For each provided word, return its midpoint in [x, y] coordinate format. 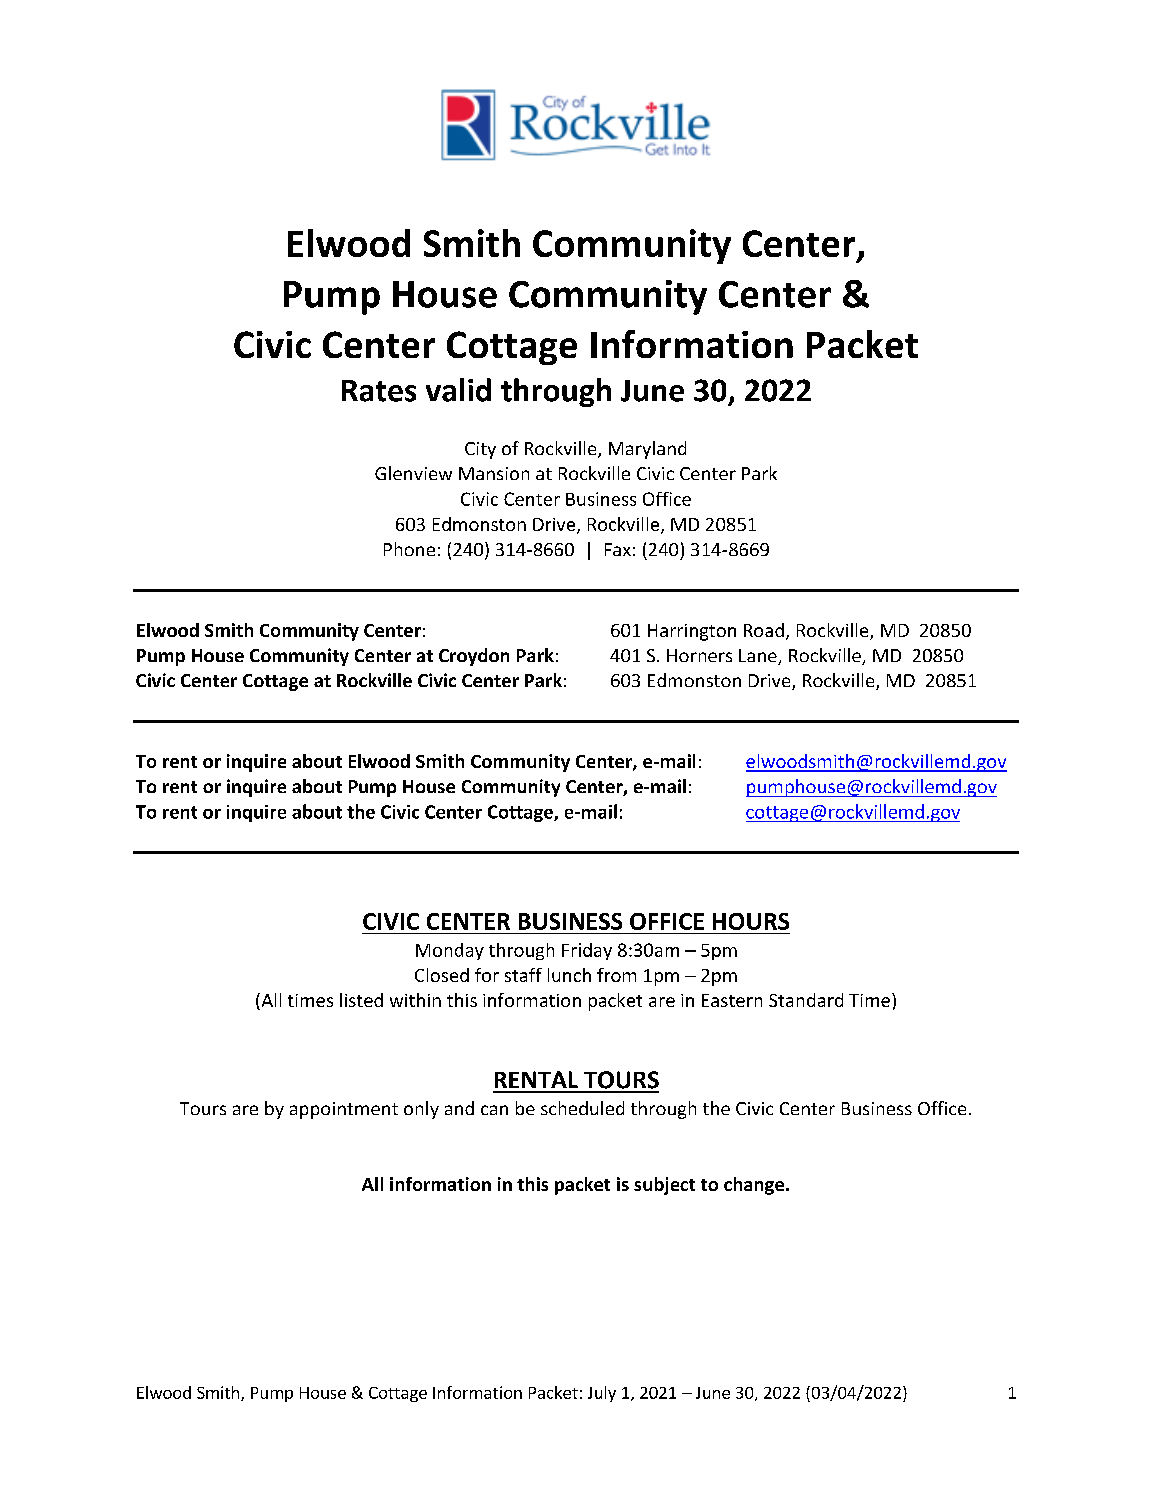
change [755, 1186]
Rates [379, 391]
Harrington [692, 632]
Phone [409, 549]
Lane [759, 657]
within [415, 1000]
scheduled [582, 1108]
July [602, 1394]
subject [664, 1186]
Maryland [647, 450]
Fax [618, 549]
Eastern [732, 1000]
